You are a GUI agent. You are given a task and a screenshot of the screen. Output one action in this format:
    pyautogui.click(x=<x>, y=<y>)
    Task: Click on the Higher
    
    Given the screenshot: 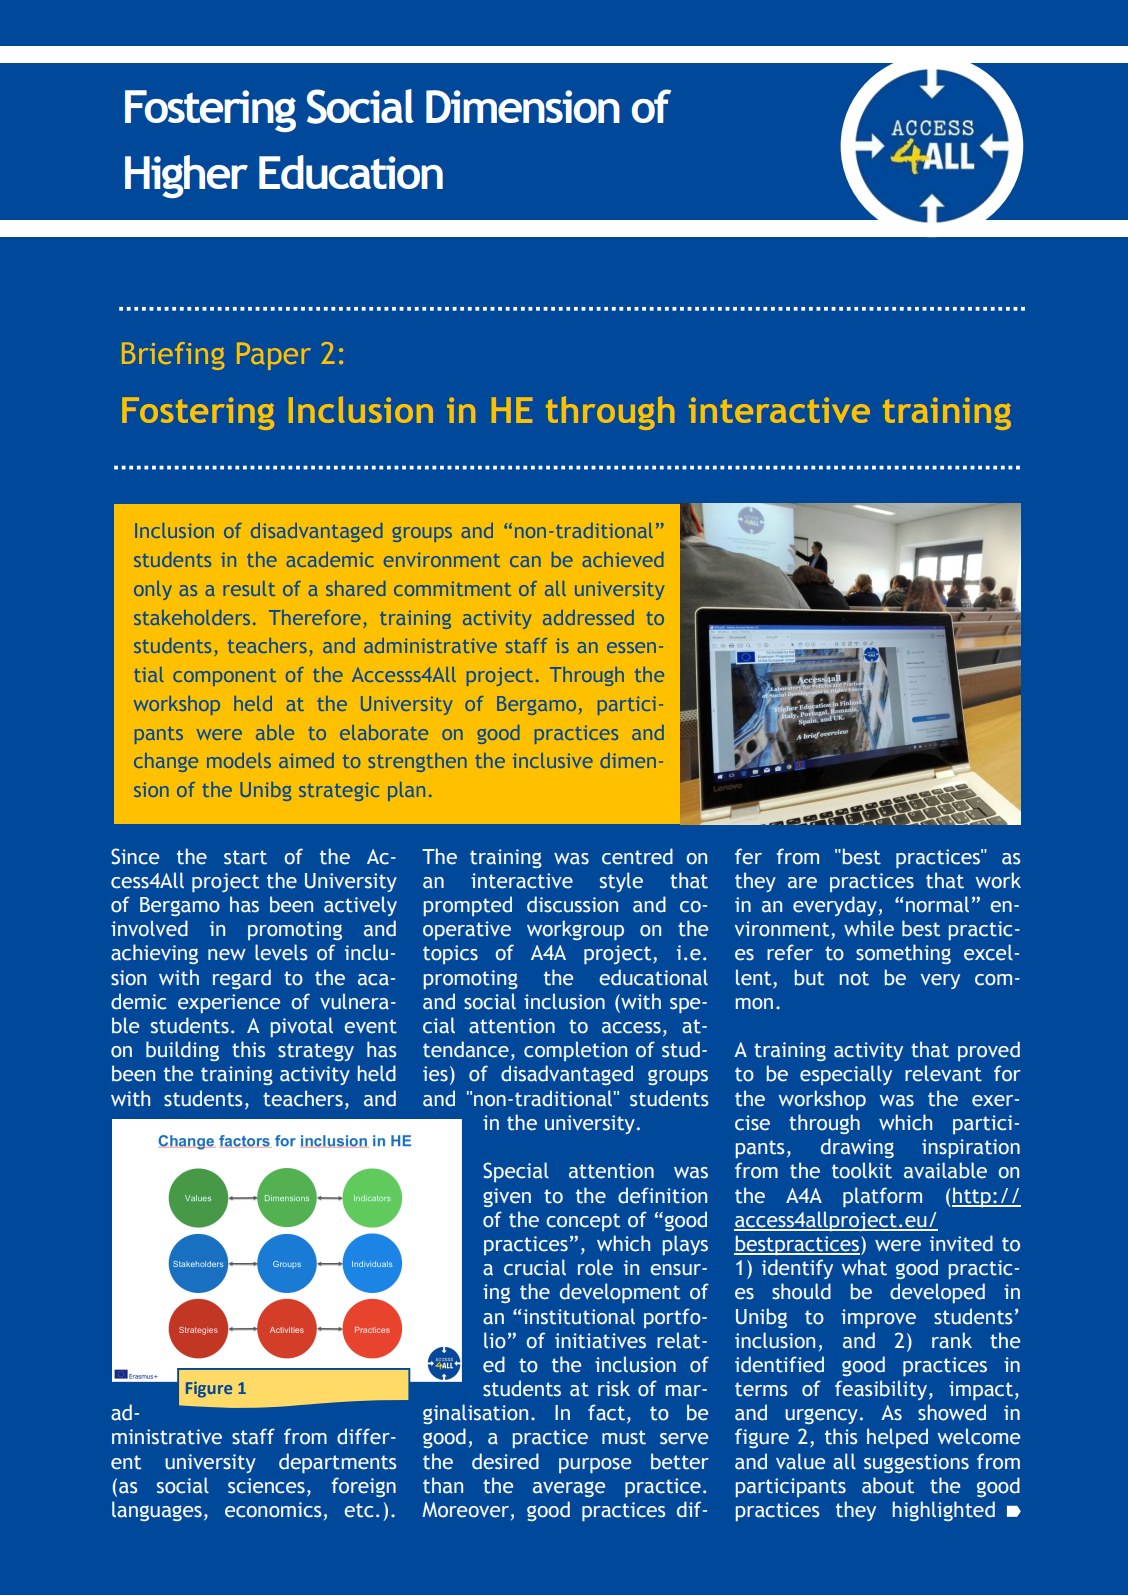 What is the action you would take?
    pyautogui.click(x=186, y=176)
